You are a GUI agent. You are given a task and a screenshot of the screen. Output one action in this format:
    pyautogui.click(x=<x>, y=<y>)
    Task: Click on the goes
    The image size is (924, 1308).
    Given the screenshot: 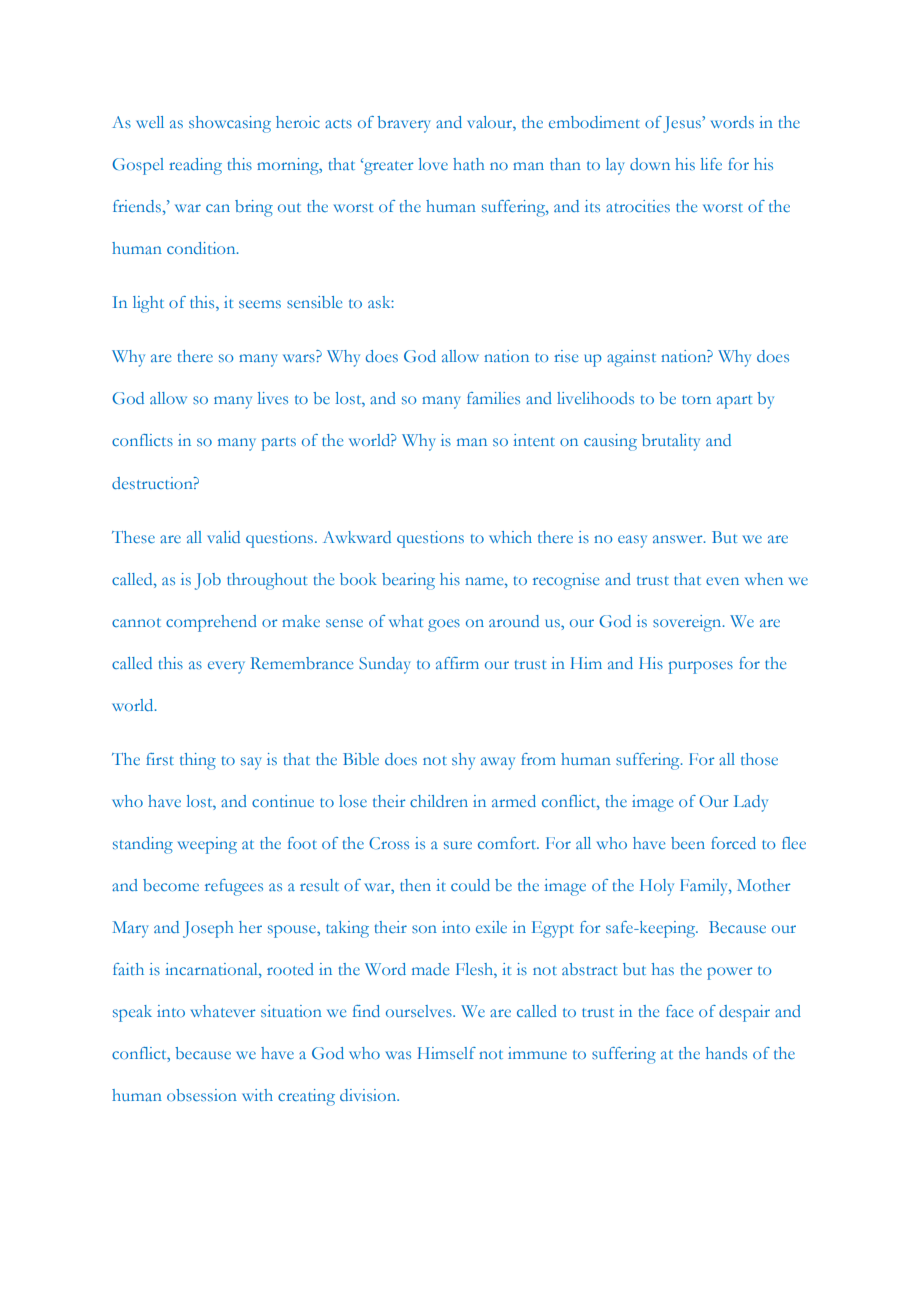 What is the action you would take?
    pyautogui.click(x=444, y=625)
